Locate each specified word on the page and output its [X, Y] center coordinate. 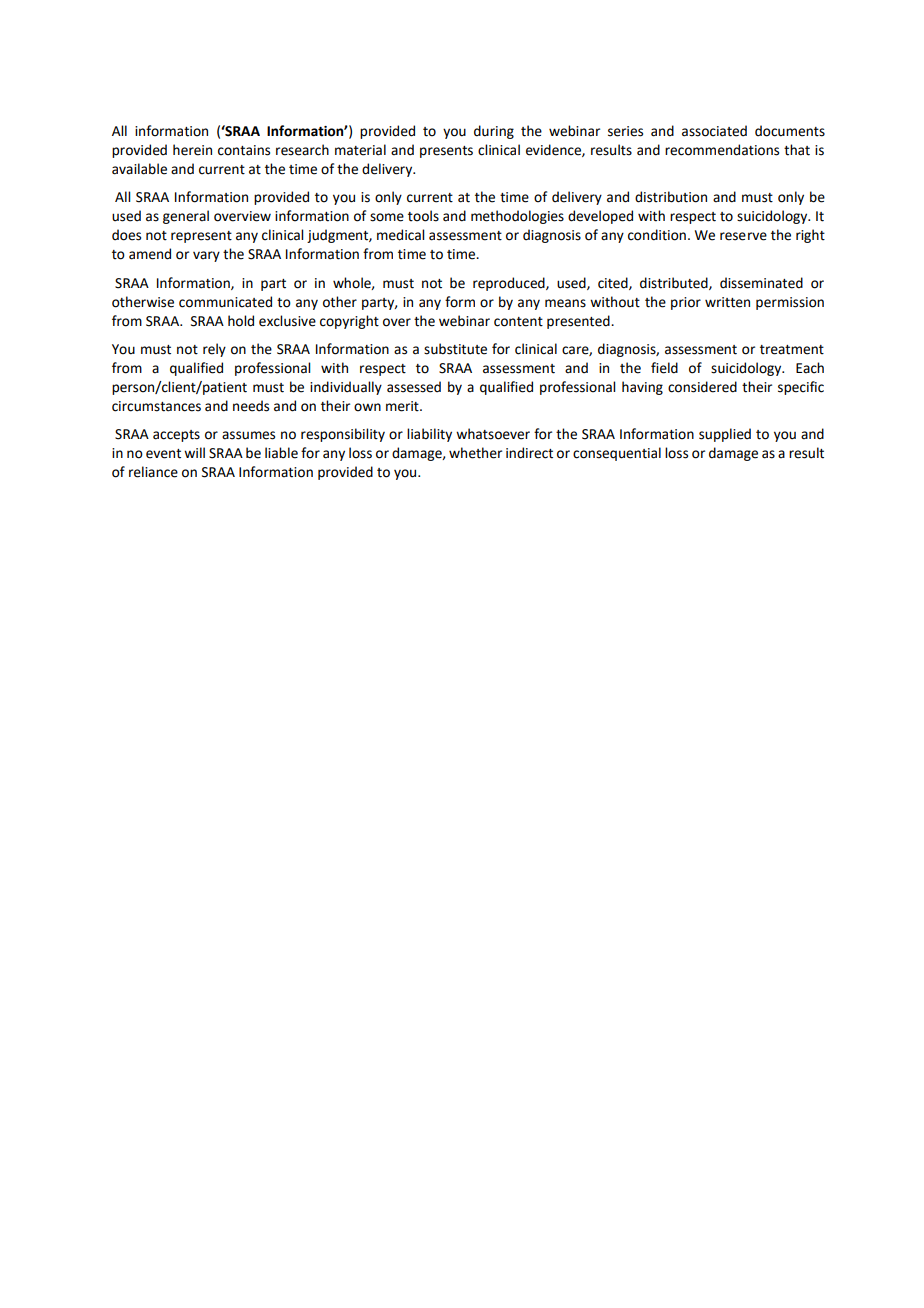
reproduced [510, 284]
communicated [225, 302]
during [494, 132]
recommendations [722, 150]
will [194, 452]
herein [192, 150]
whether [475, 453]
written [727, 302]
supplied [725, 435]
